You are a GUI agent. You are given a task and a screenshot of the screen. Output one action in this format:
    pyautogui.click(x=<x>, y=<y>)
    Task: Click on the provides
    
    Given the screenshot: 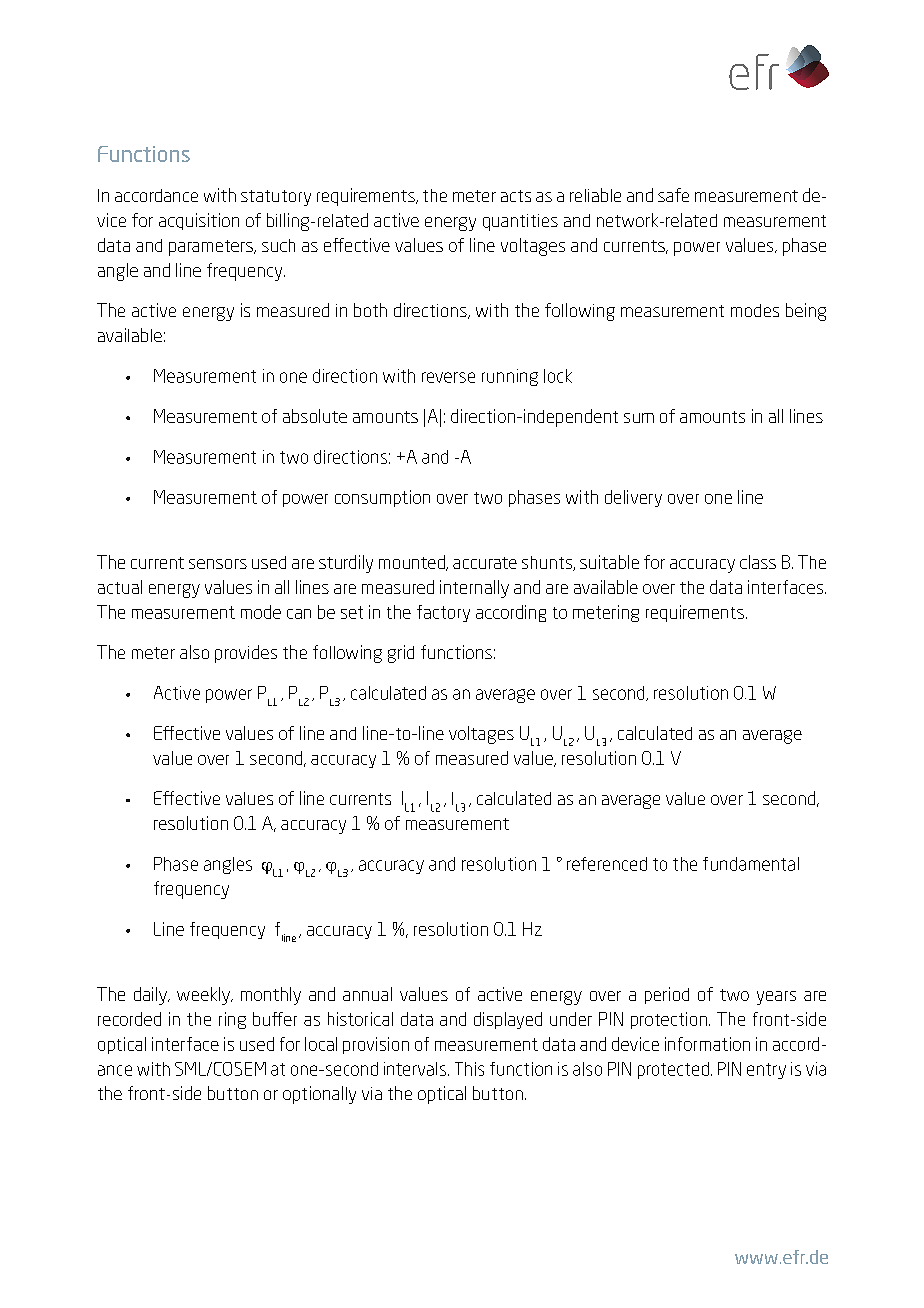 What is the action you would take?
    pyautogui.click(x=246, y=654)
